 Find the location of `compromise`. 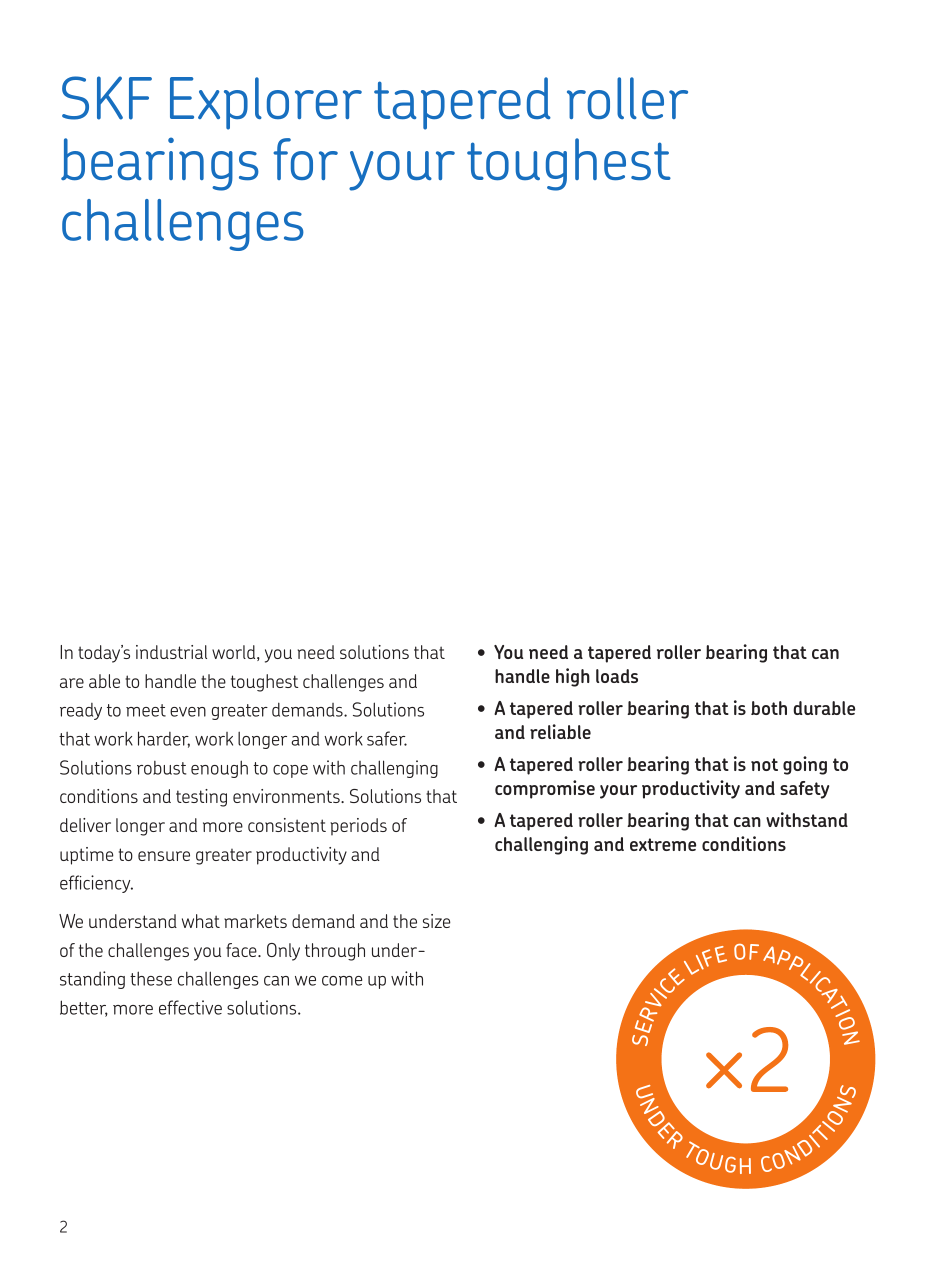

compromise is located at coordinates (545, 789).
